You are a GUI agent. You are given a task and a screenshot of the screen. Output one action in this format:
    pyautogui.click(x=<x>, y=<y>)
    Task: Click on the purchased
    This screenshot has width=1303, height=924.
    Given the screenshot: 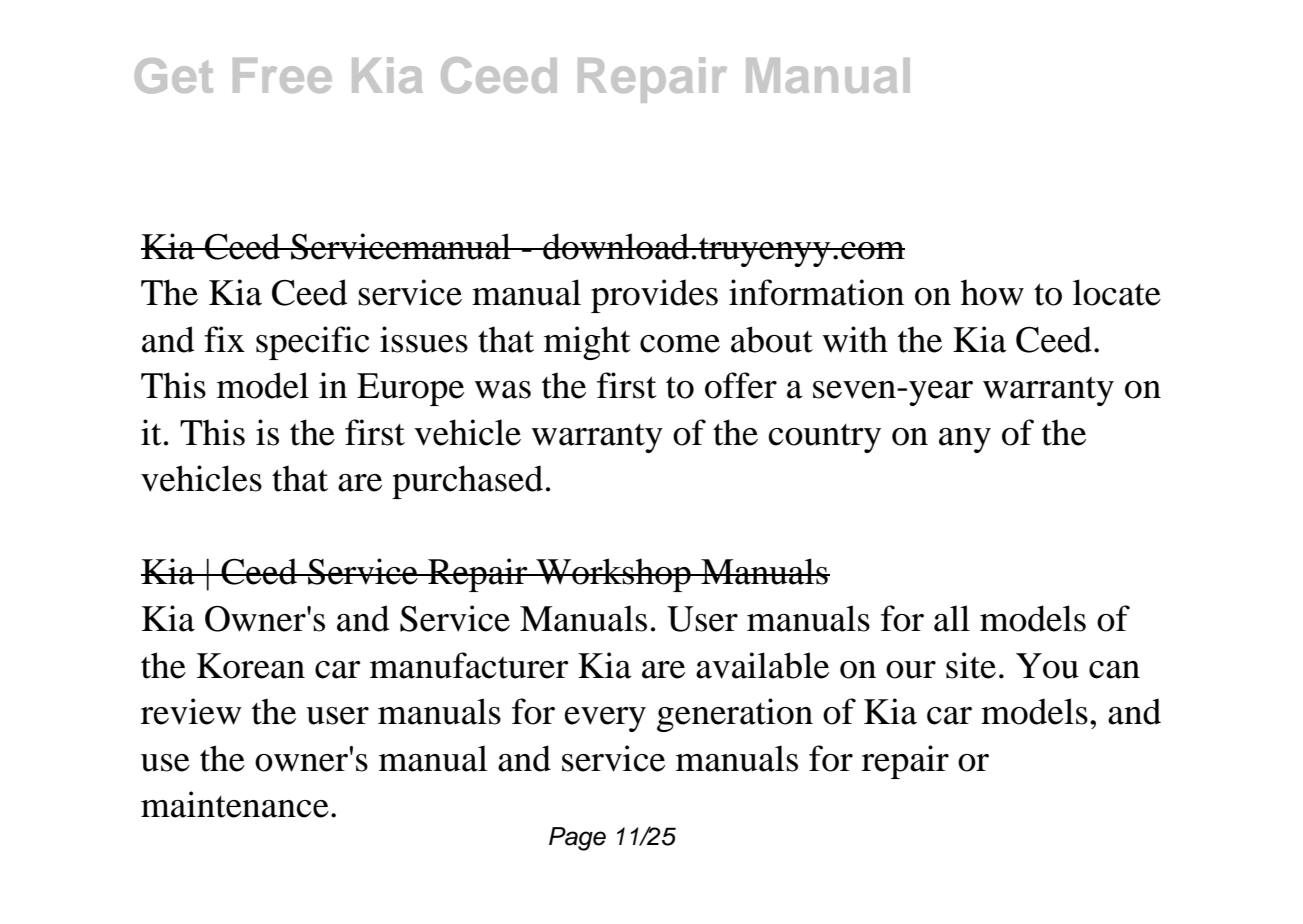 What is the action you would take?
    pyautogui.click(x=467, y=482)
